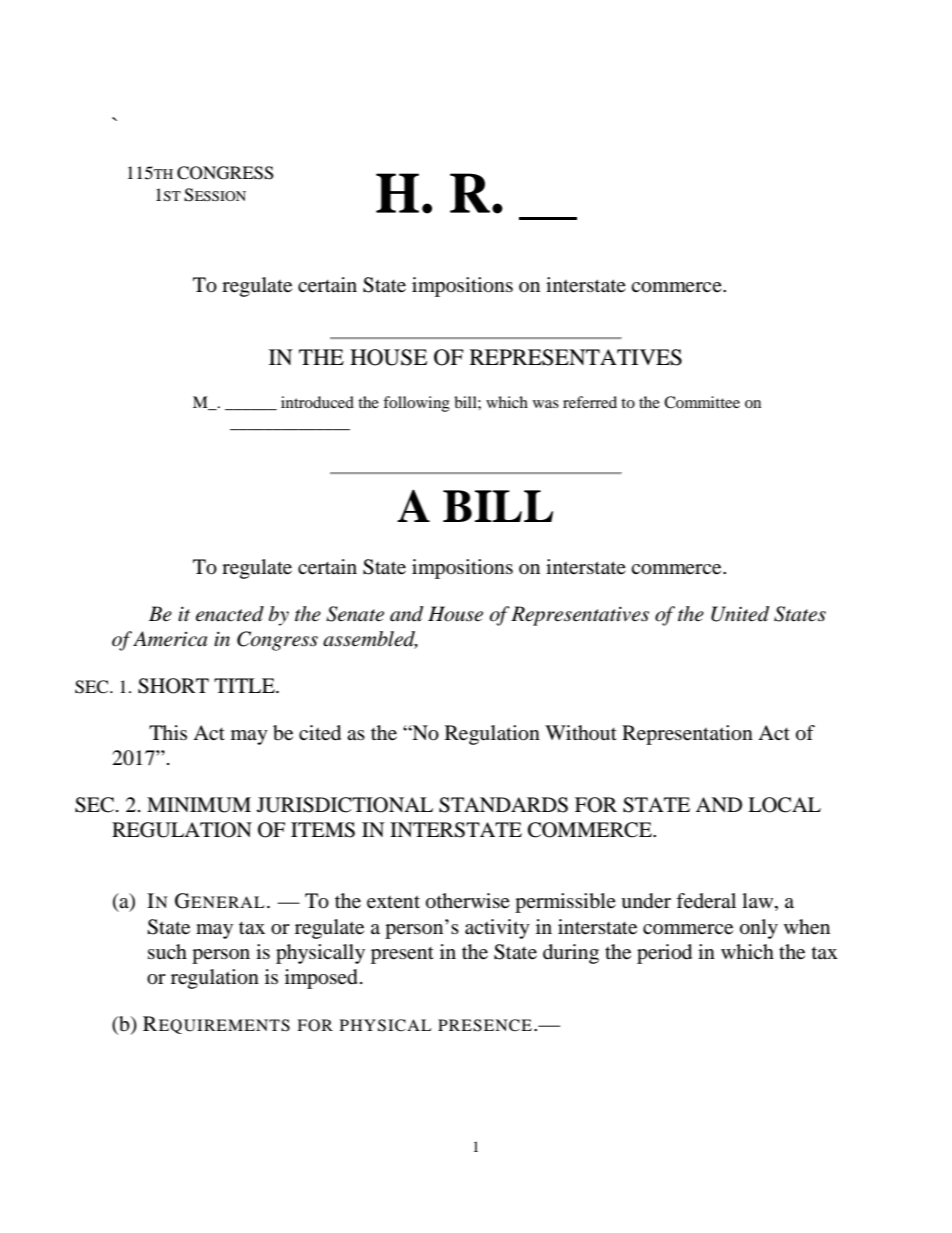 Image resolution: width=952 pixels, height=1233 pixels. I want to click on Without, so click(581, 732).
